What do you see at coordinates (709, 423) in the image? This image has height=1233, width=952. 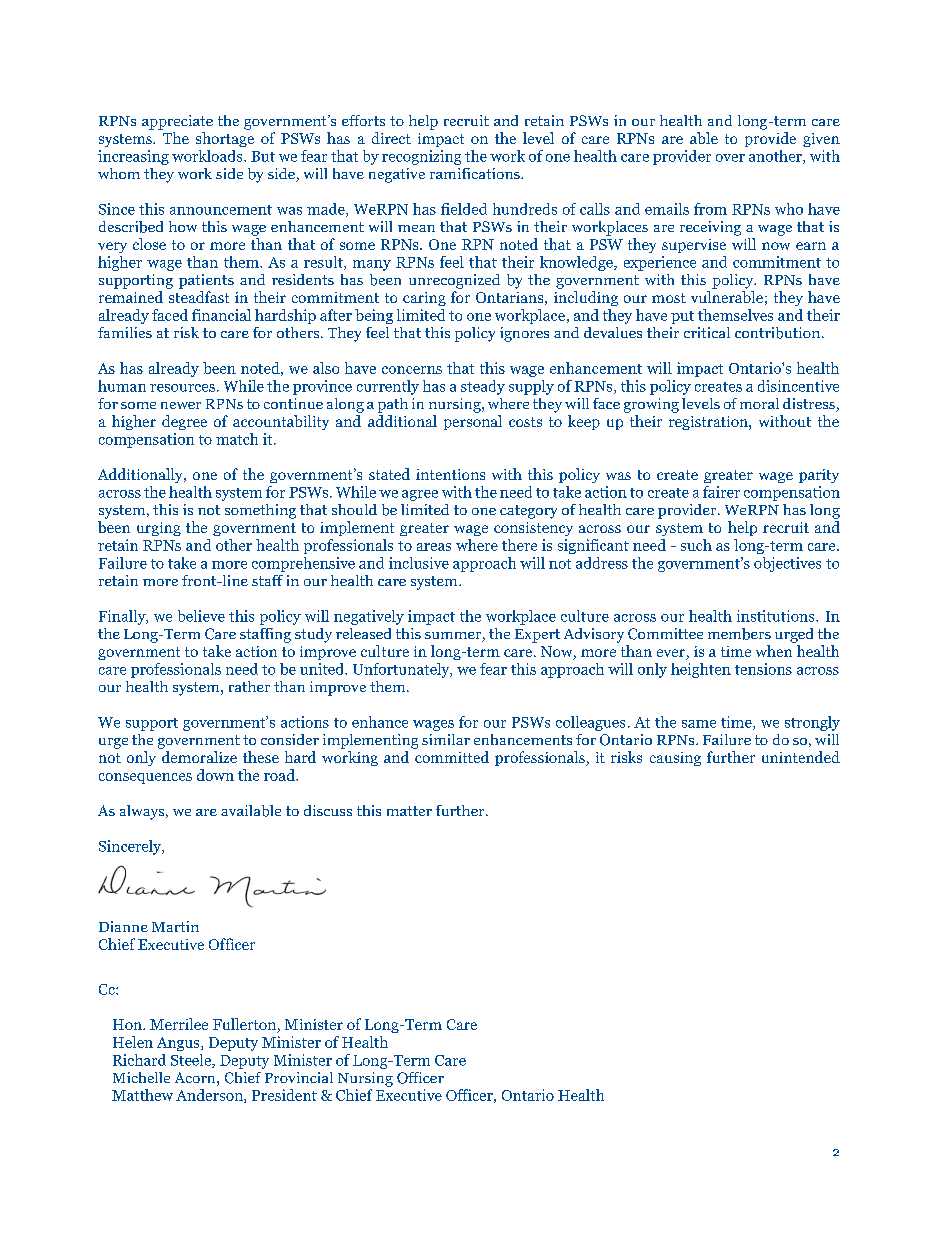 I see `registration` at bounding box center [709, 423].
